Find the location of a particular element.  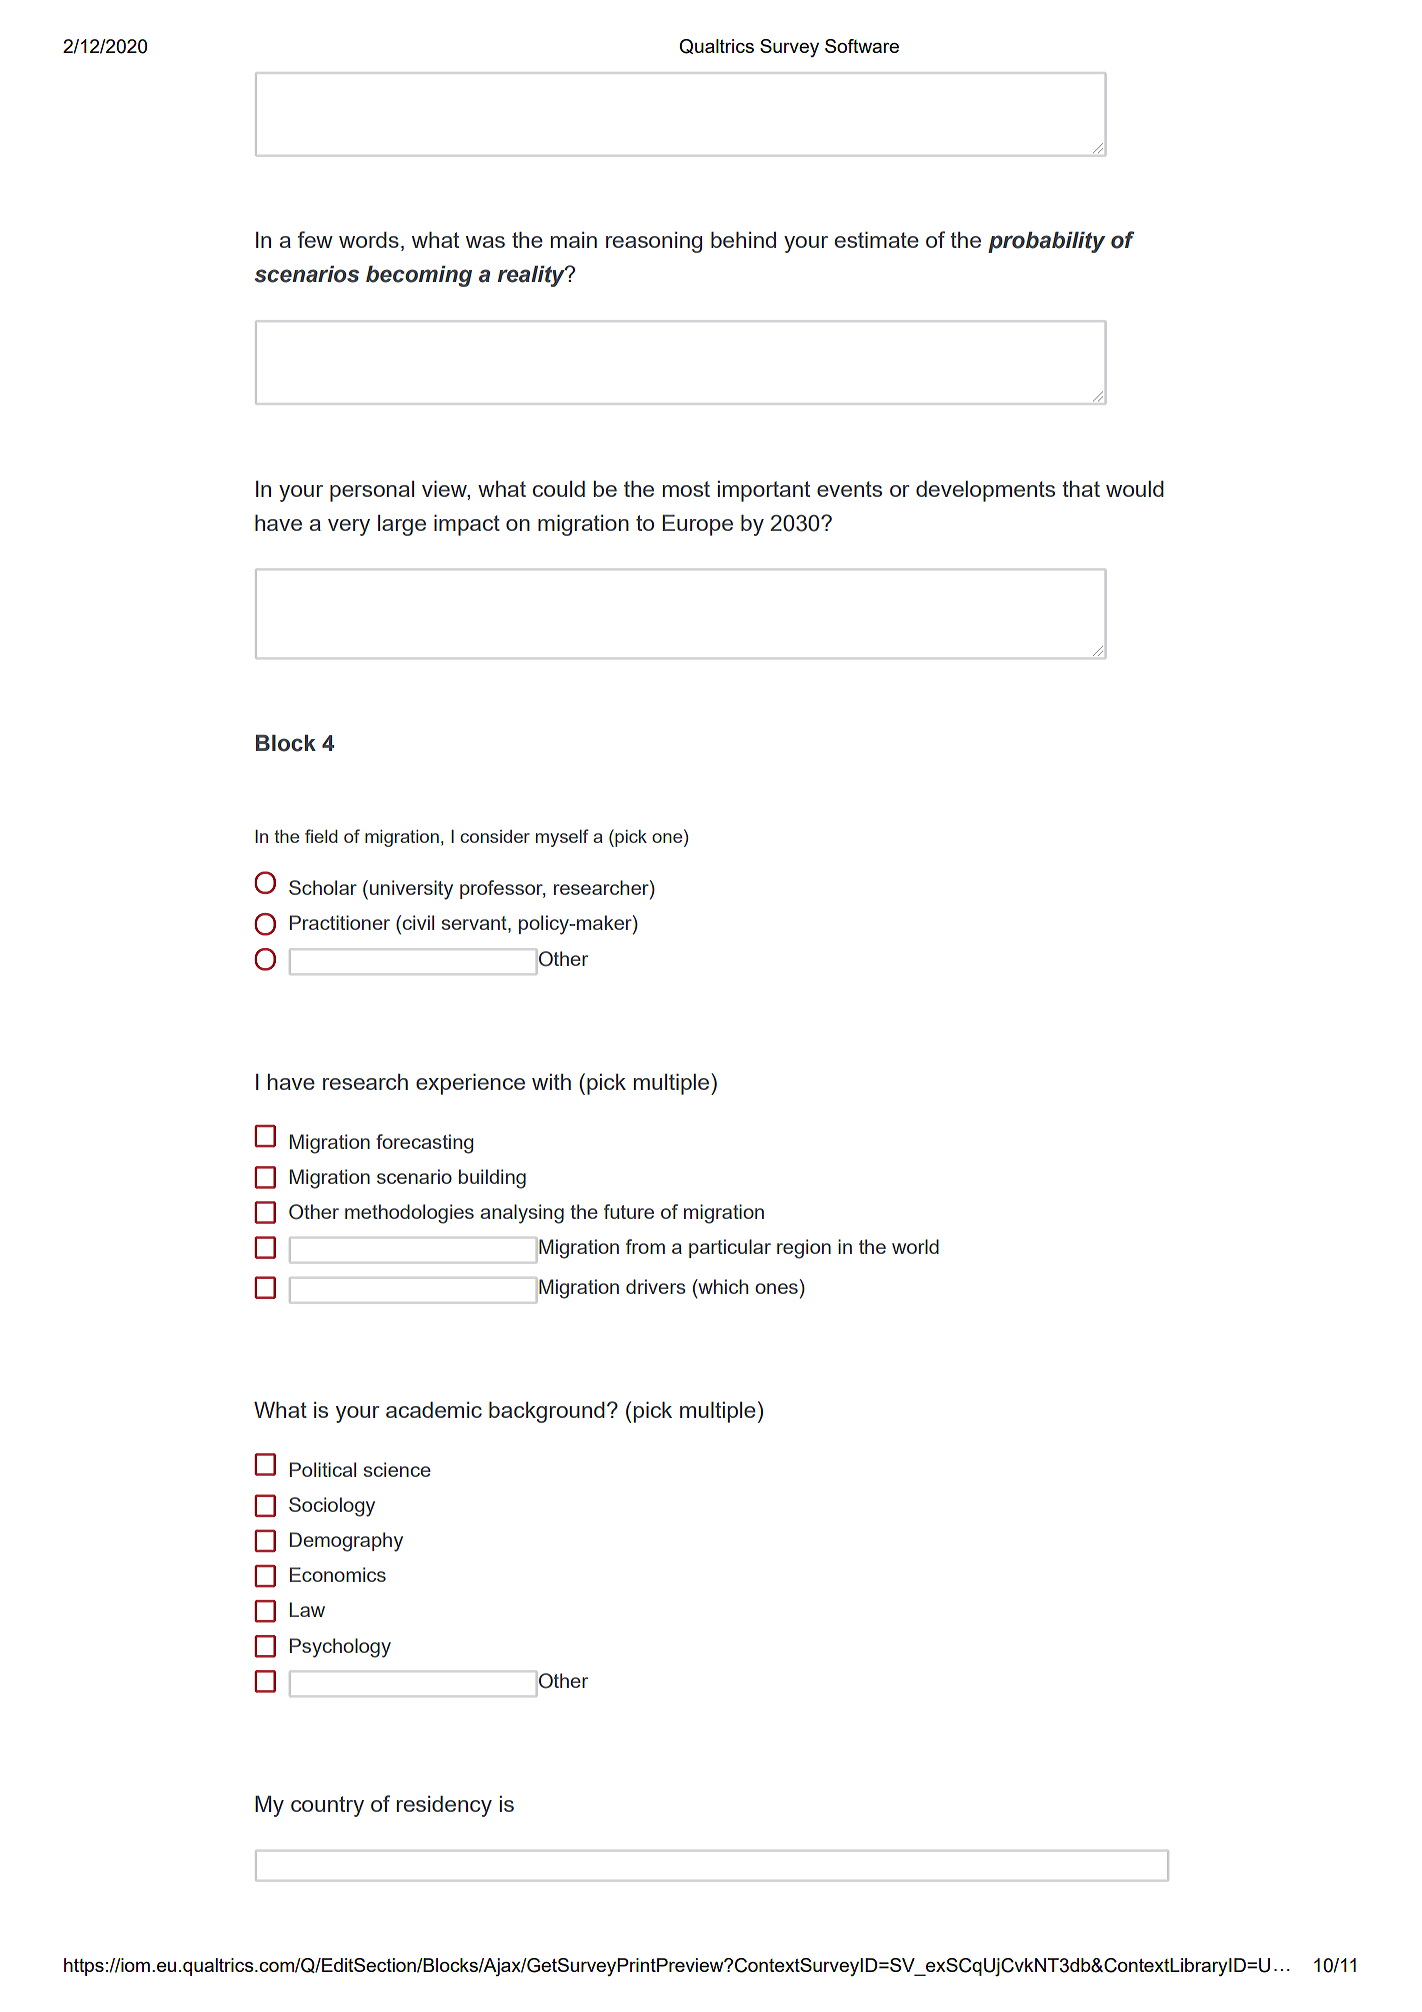

large is located at coordinates (402, 525).
